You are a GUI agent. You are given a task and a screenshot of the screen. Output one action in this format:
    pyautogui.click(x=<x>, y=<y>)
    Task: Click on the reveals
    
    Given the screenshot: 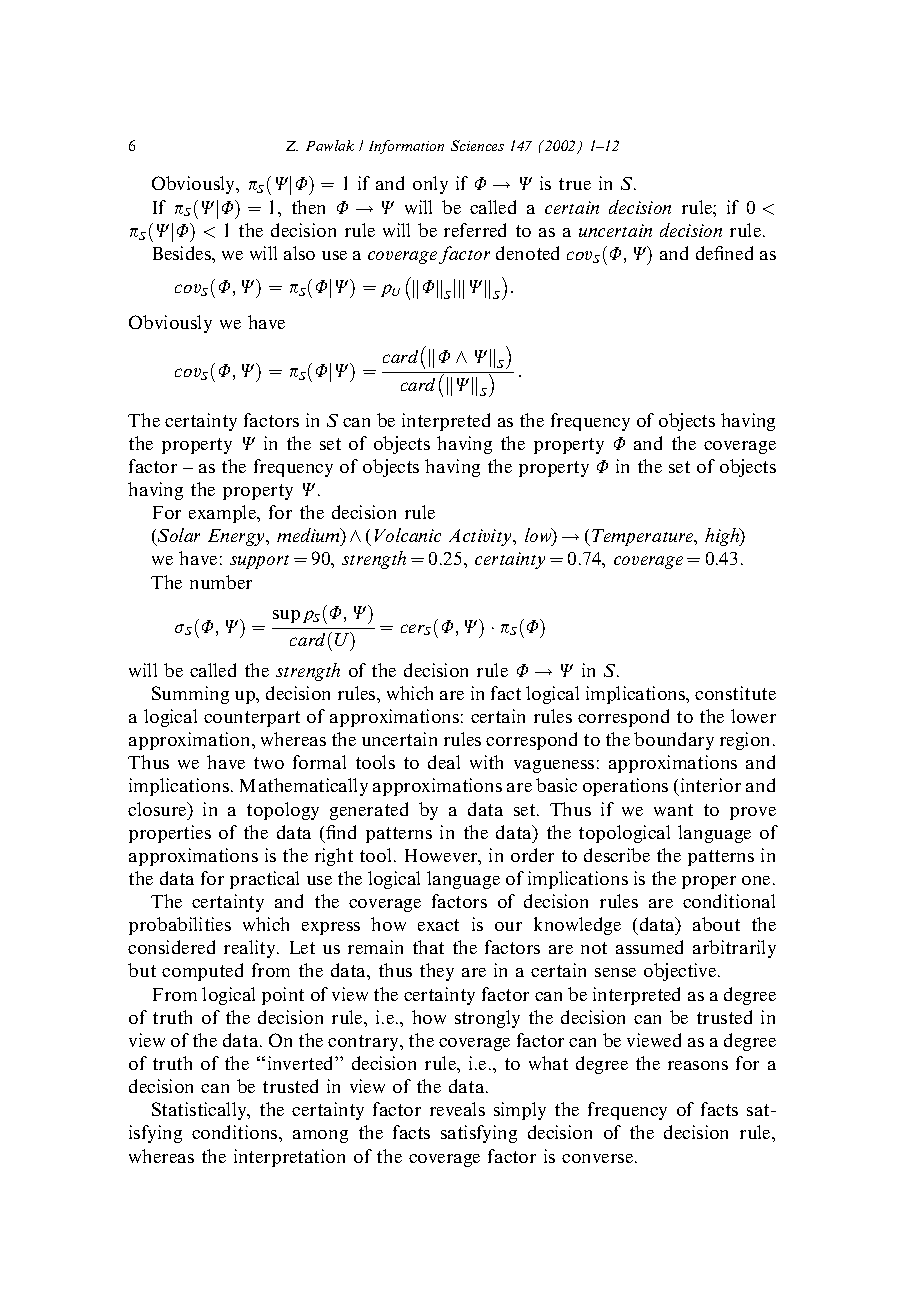 What is the action you would take?
    pyautogui.click(x=457, y=1109)
